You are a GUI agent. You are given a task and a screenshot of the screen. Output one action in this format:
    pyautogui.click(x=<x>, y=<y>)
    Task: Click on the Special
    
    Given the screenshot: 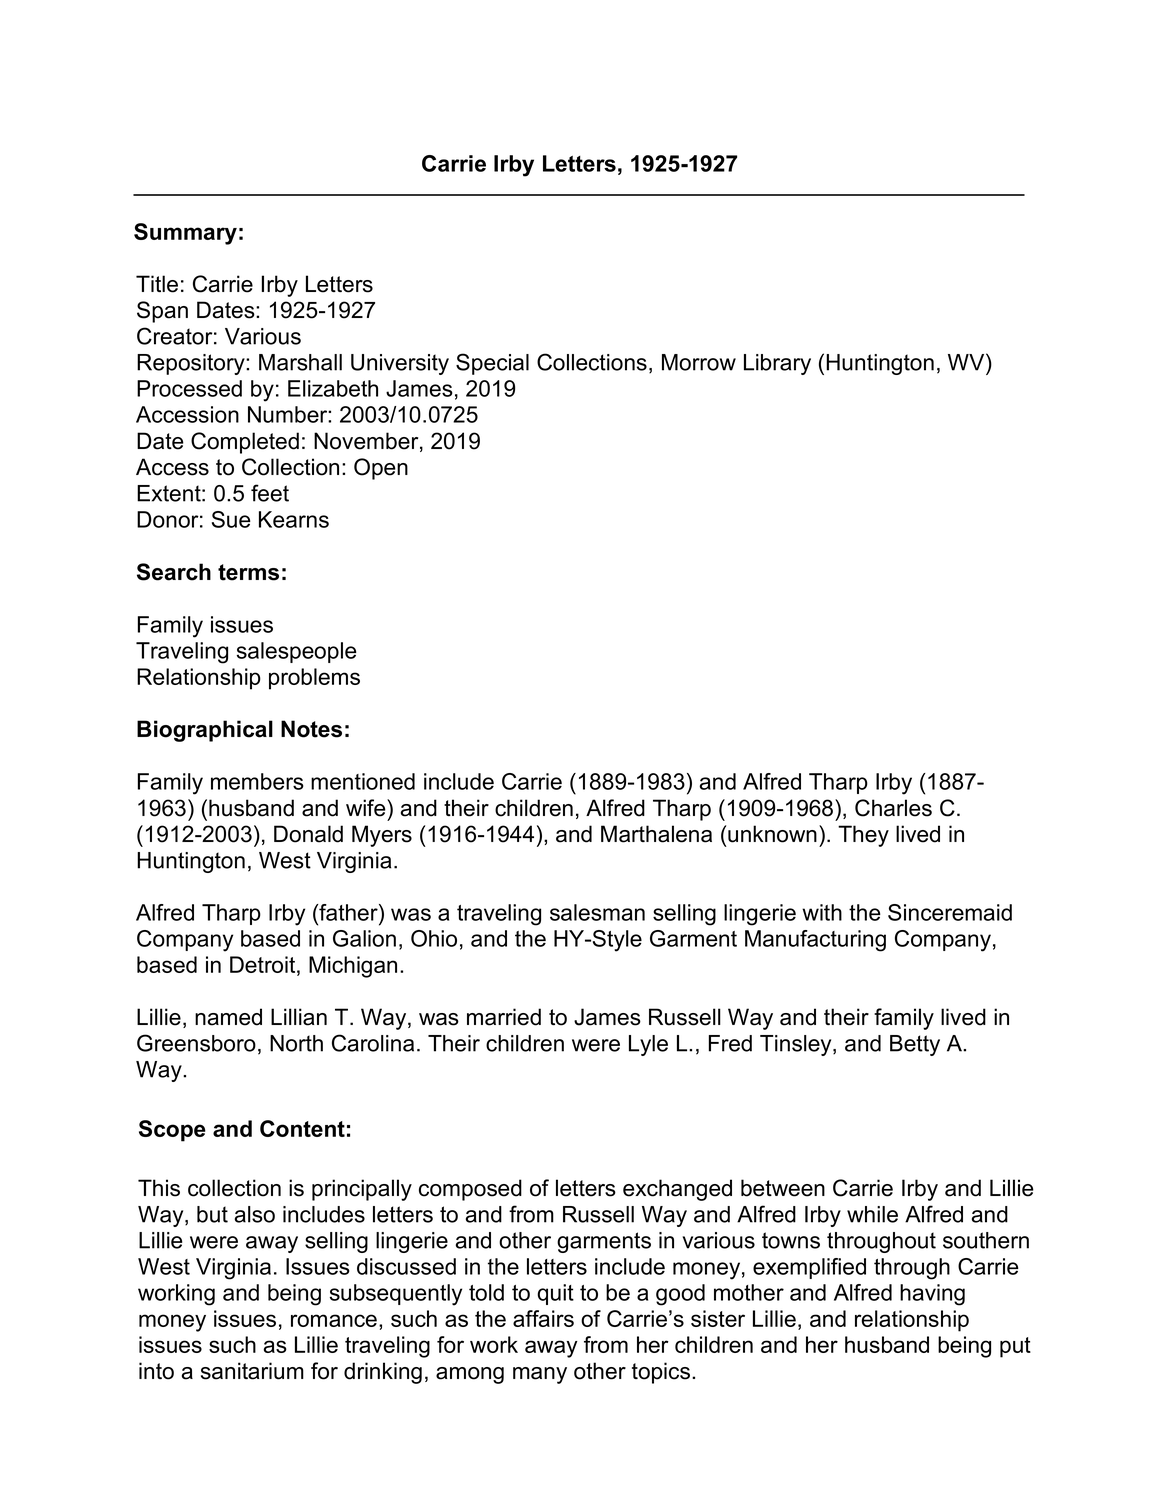 What is the action you would take?
    pyautogui.click(x=492, y=364)
